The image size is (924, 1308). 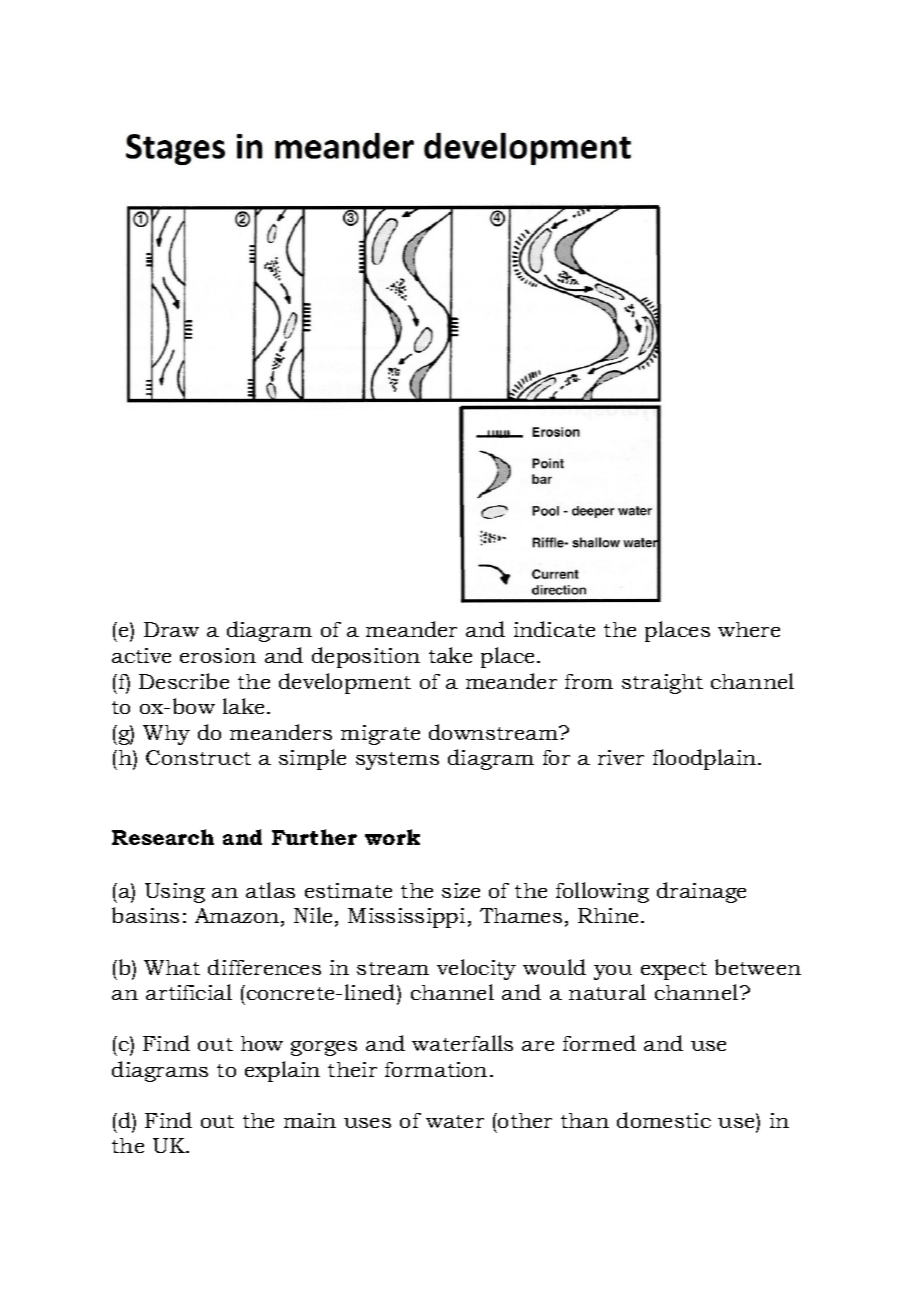 I want to click on Using, so click(x=175, y=893).
